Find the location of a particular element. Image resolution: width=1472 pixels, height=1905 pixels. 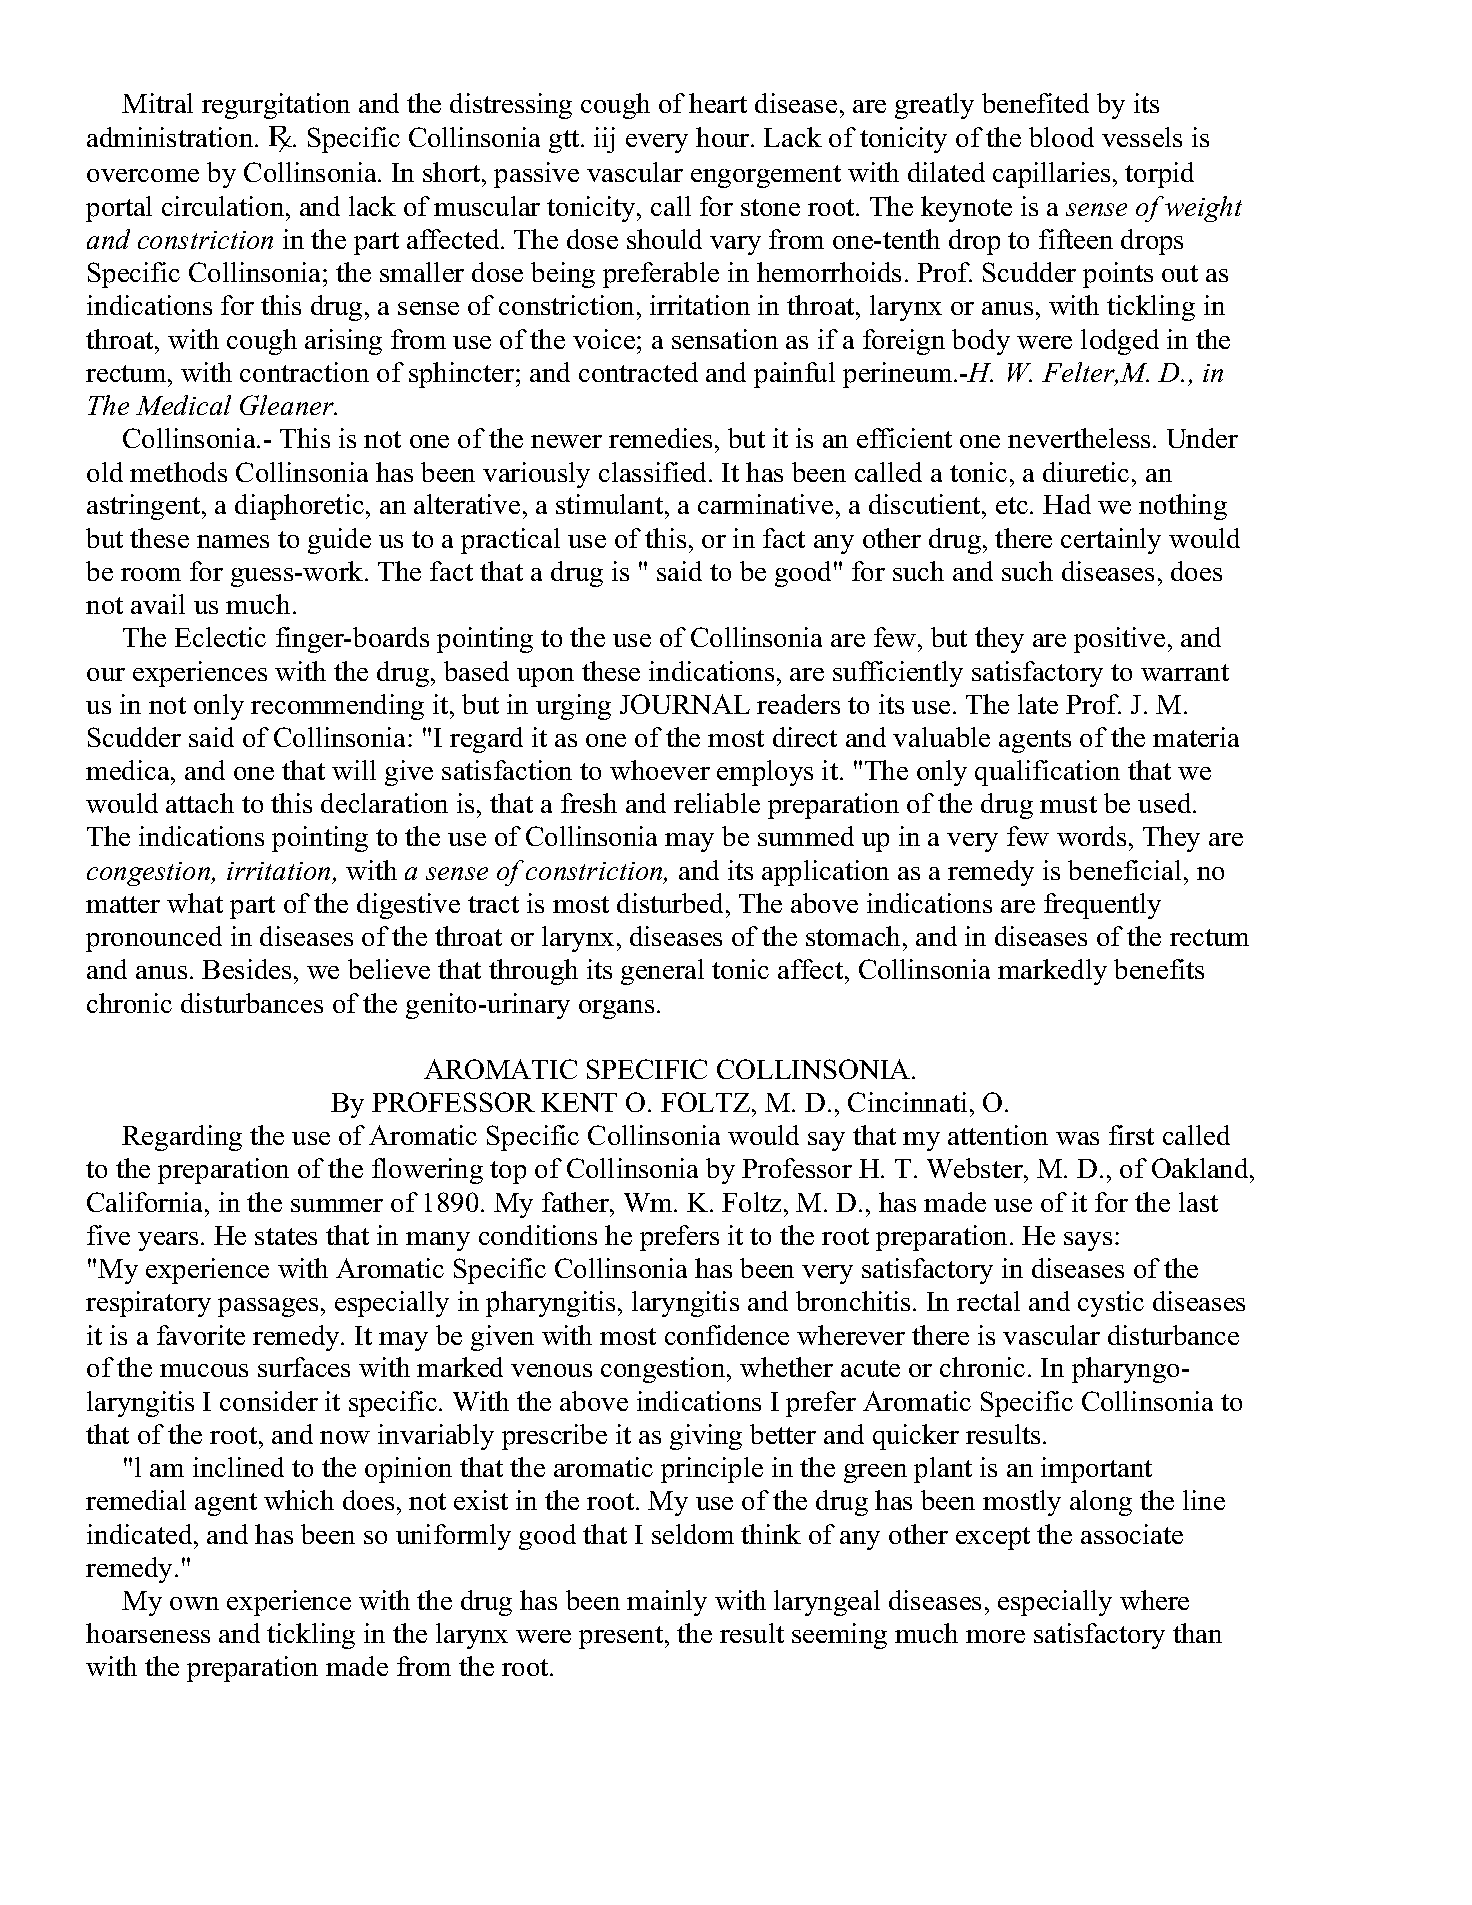

disturbed is located at coordinates (672, 903).
